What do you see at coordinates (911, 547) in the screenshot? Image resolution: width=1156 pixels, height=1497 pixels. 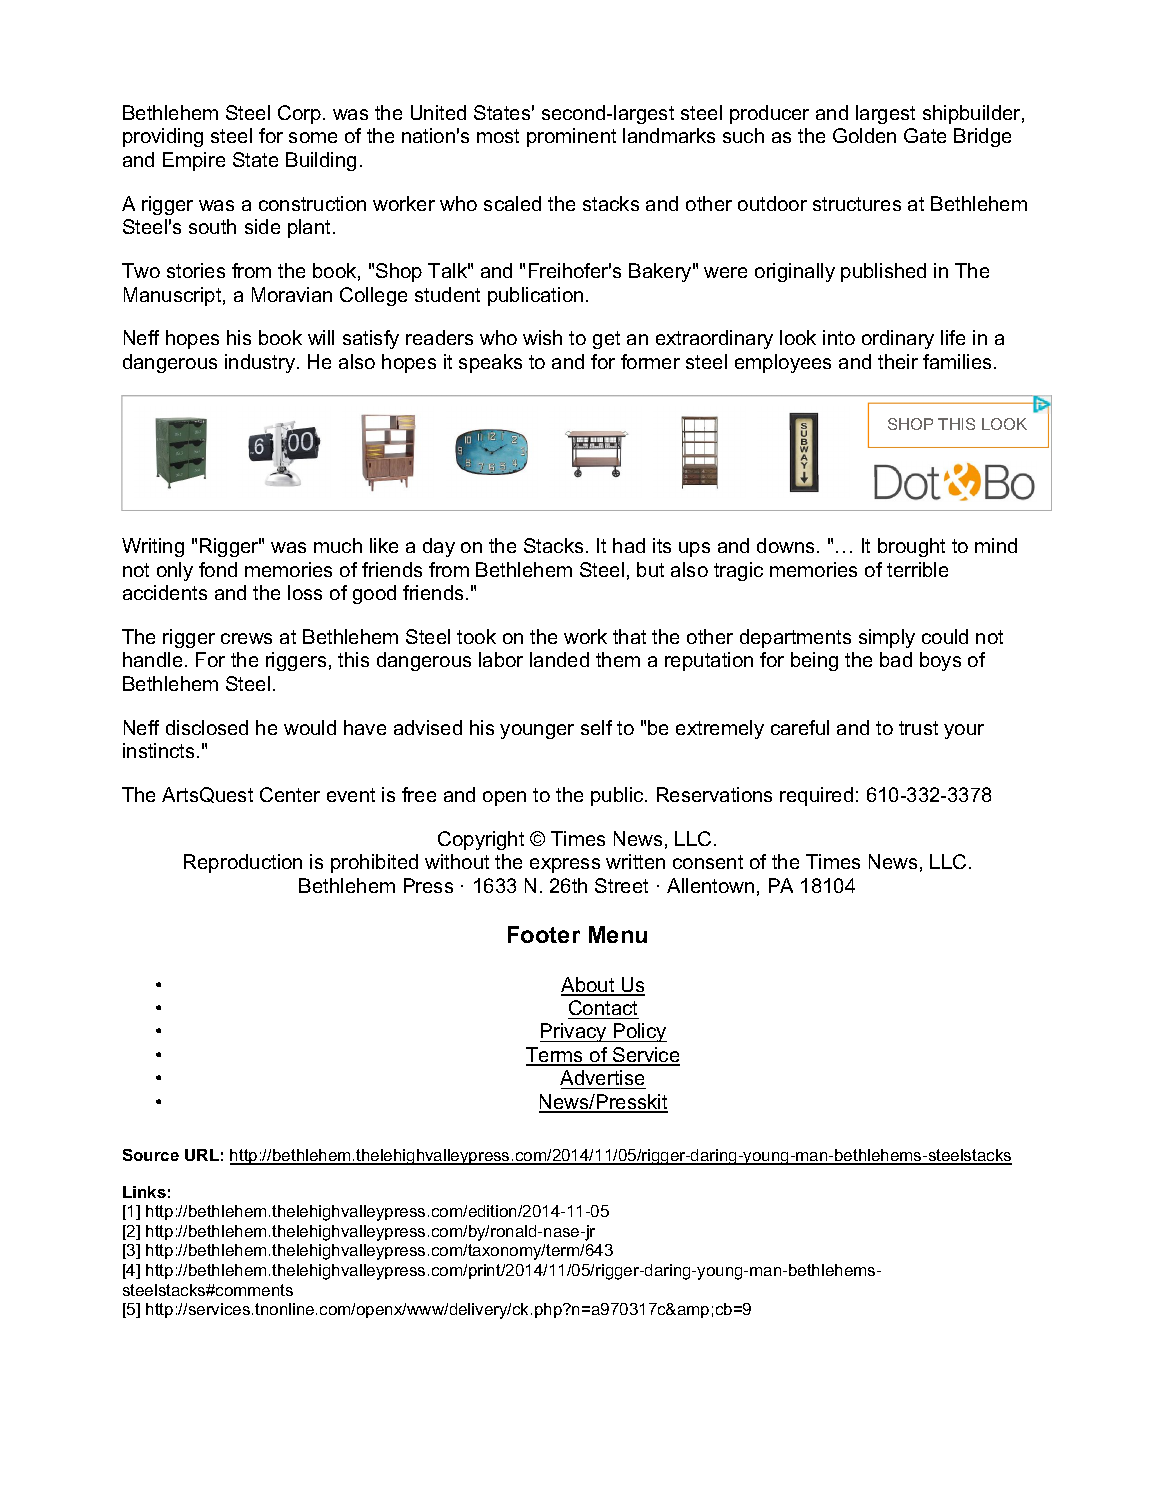 I see `brought` at bounding box center [911, 547].
